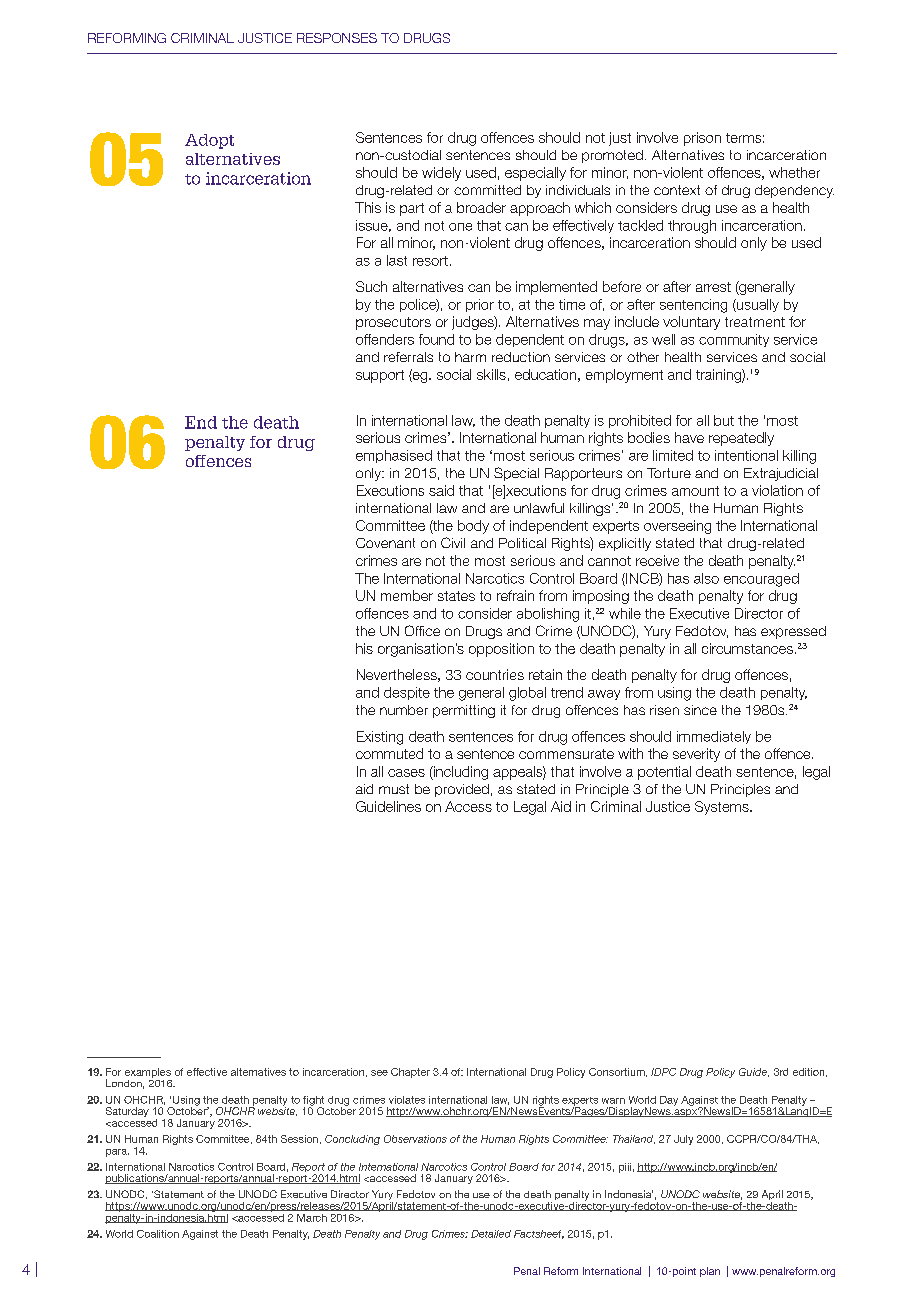 Image resolution: width=924 pixels, height=1308 pixels. What do you see at coordinates (710, 1272) in the page?
I see `plan` at bounding box center [710, 1272].
